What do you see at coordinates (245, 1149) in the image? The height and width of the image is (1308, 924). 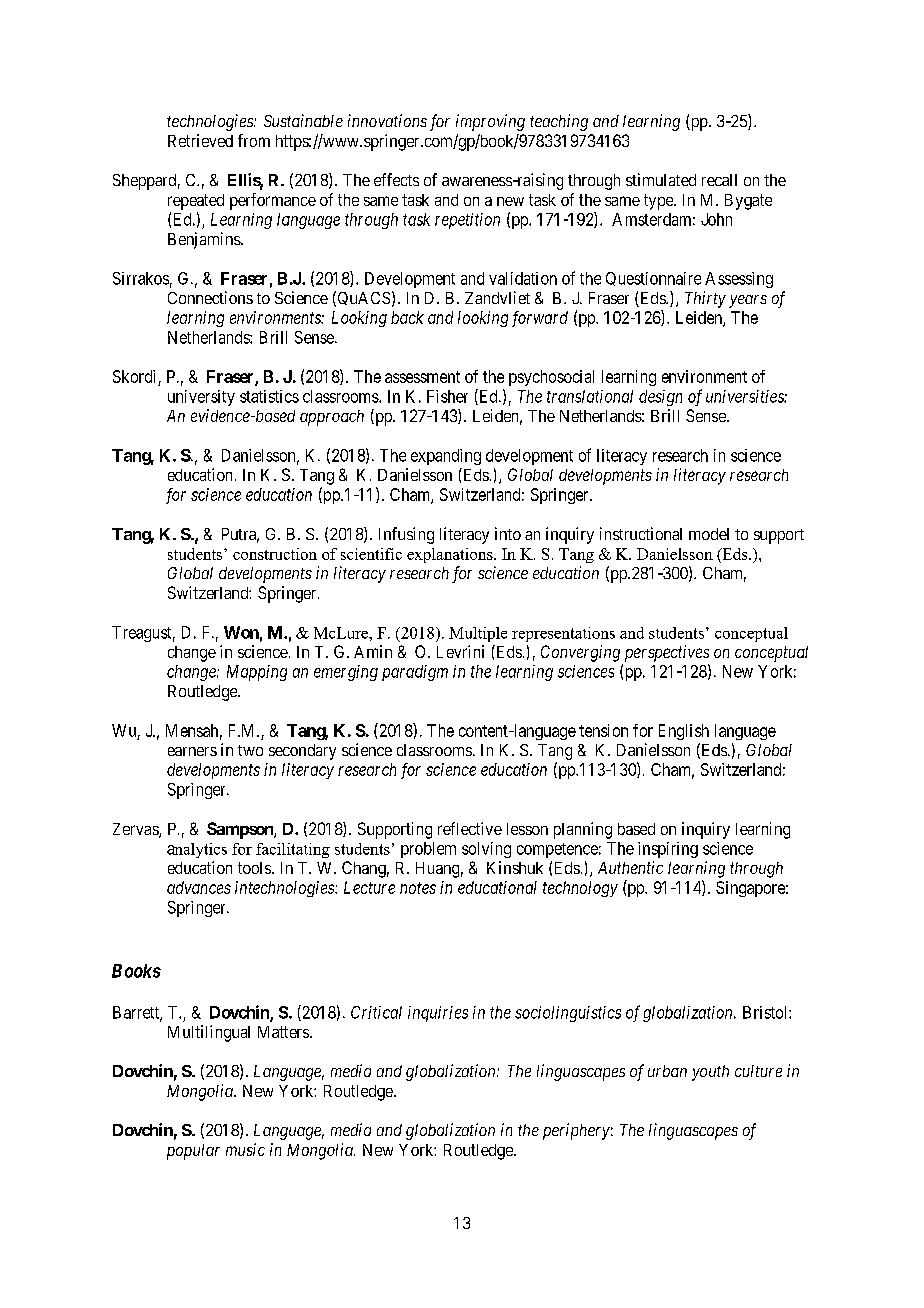 I see `music` at bounding box center [245, 1149].
